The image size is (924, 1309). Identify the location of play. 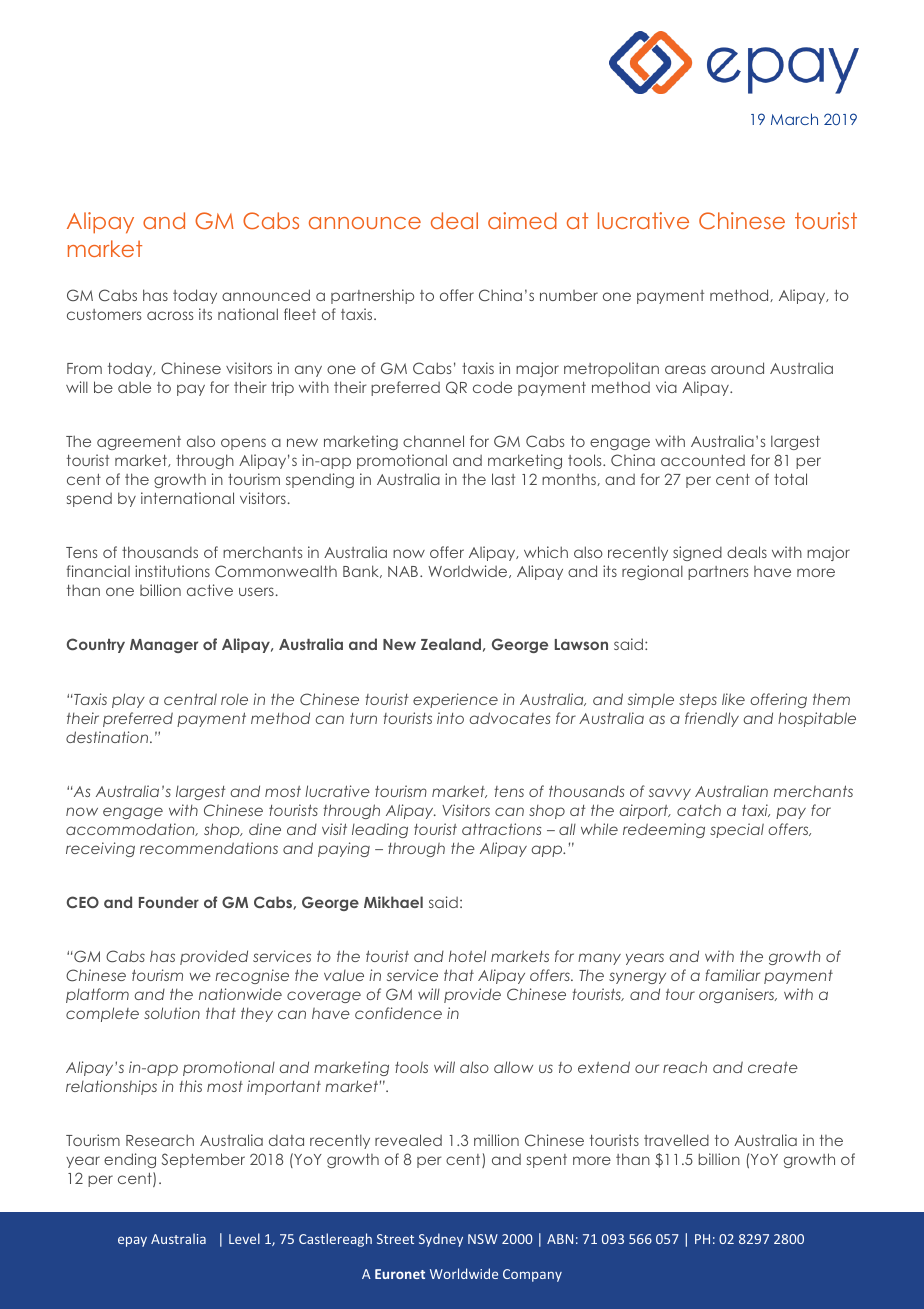
(128, 700).
